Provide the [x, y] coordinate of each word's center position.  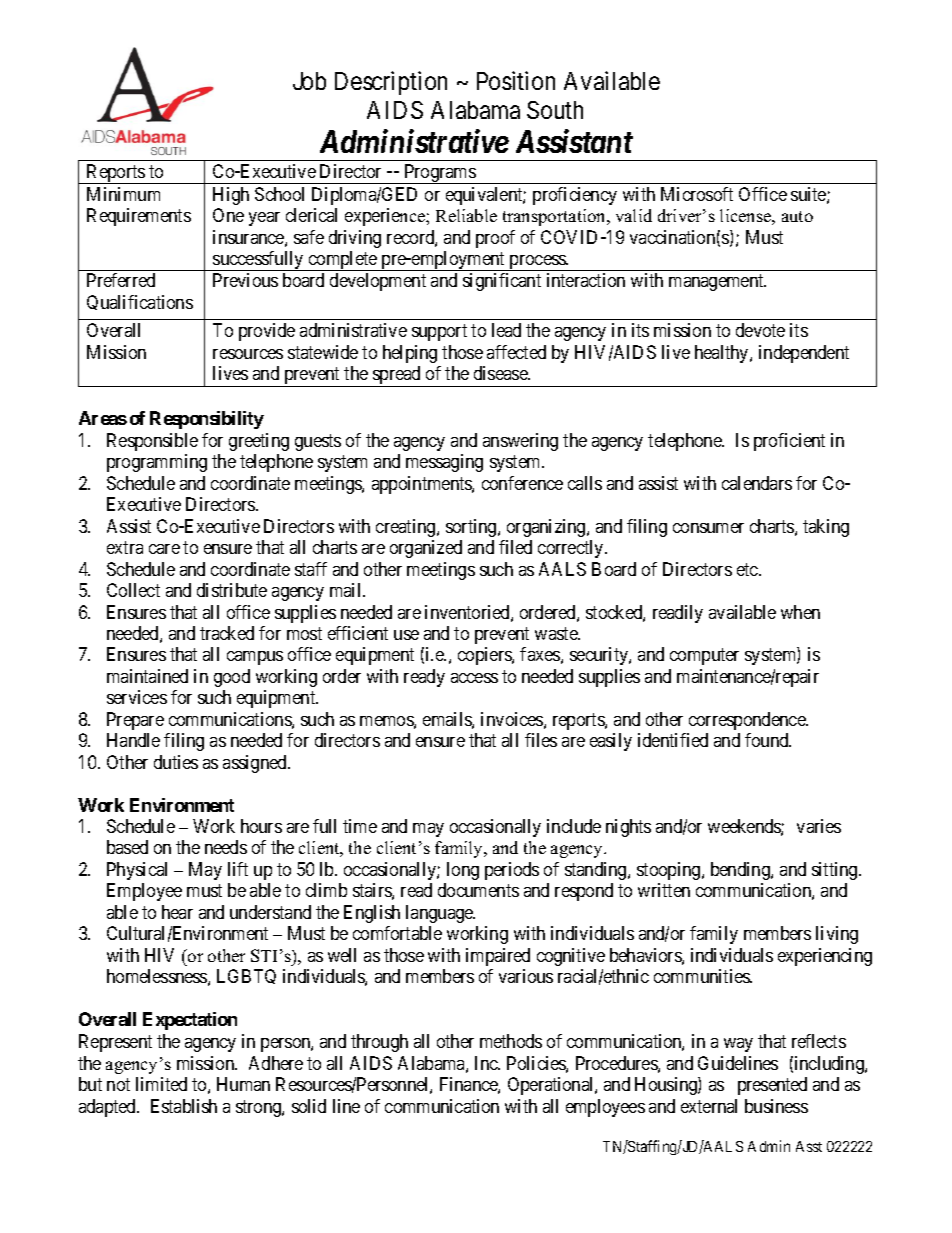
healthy [723, 354]
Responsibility [207, 420]
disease [501, 373]
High [231, 196]
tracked [227, 633]
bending [741, 871]
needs [226, 847]
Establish [184, 1106]
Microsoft [697, 194]
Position [516, 80]
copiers [485, 656]
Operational [552, 1086]
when [800, 612]
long [463, 871]
